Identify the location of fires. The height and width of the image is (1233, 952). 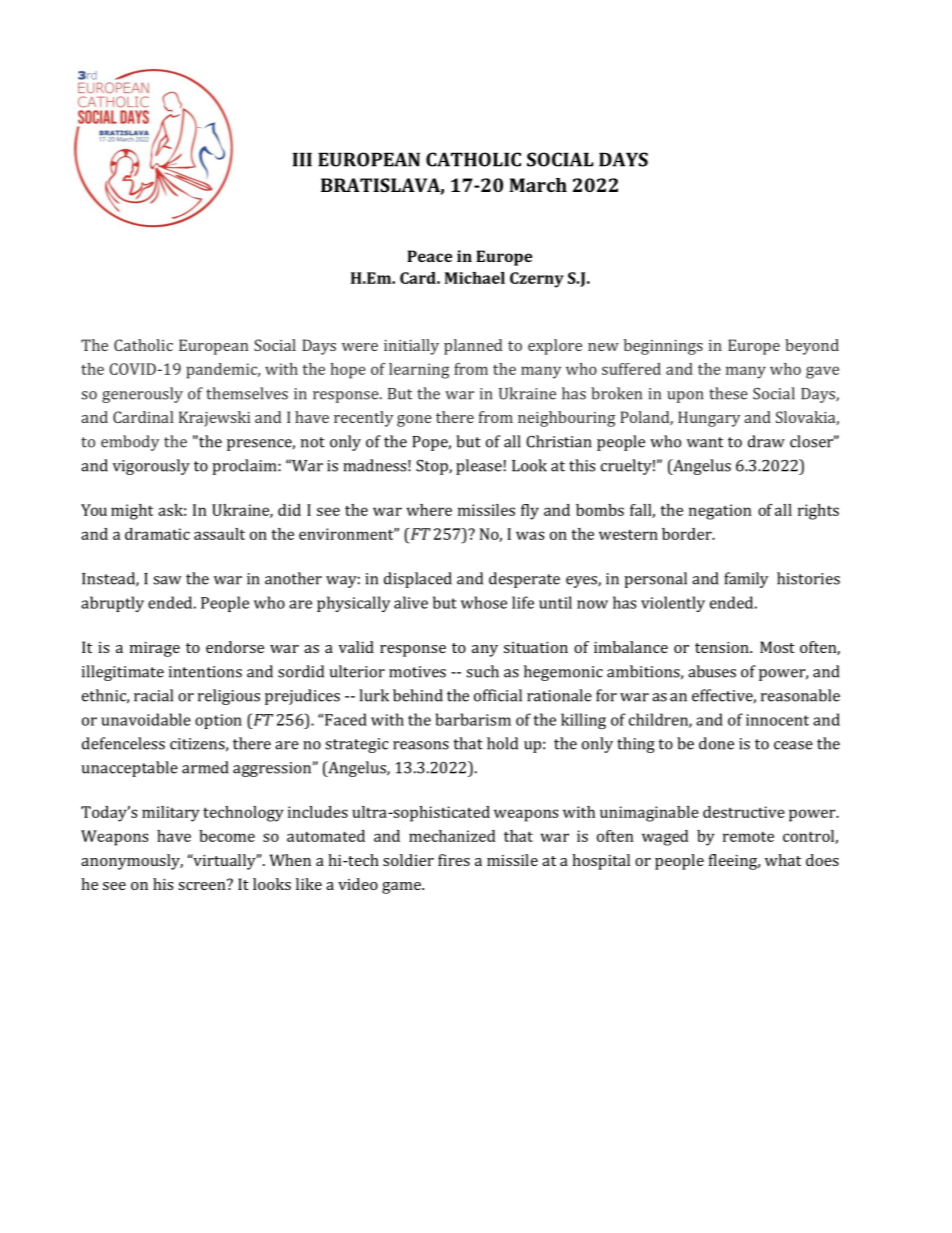
(454, 860).
